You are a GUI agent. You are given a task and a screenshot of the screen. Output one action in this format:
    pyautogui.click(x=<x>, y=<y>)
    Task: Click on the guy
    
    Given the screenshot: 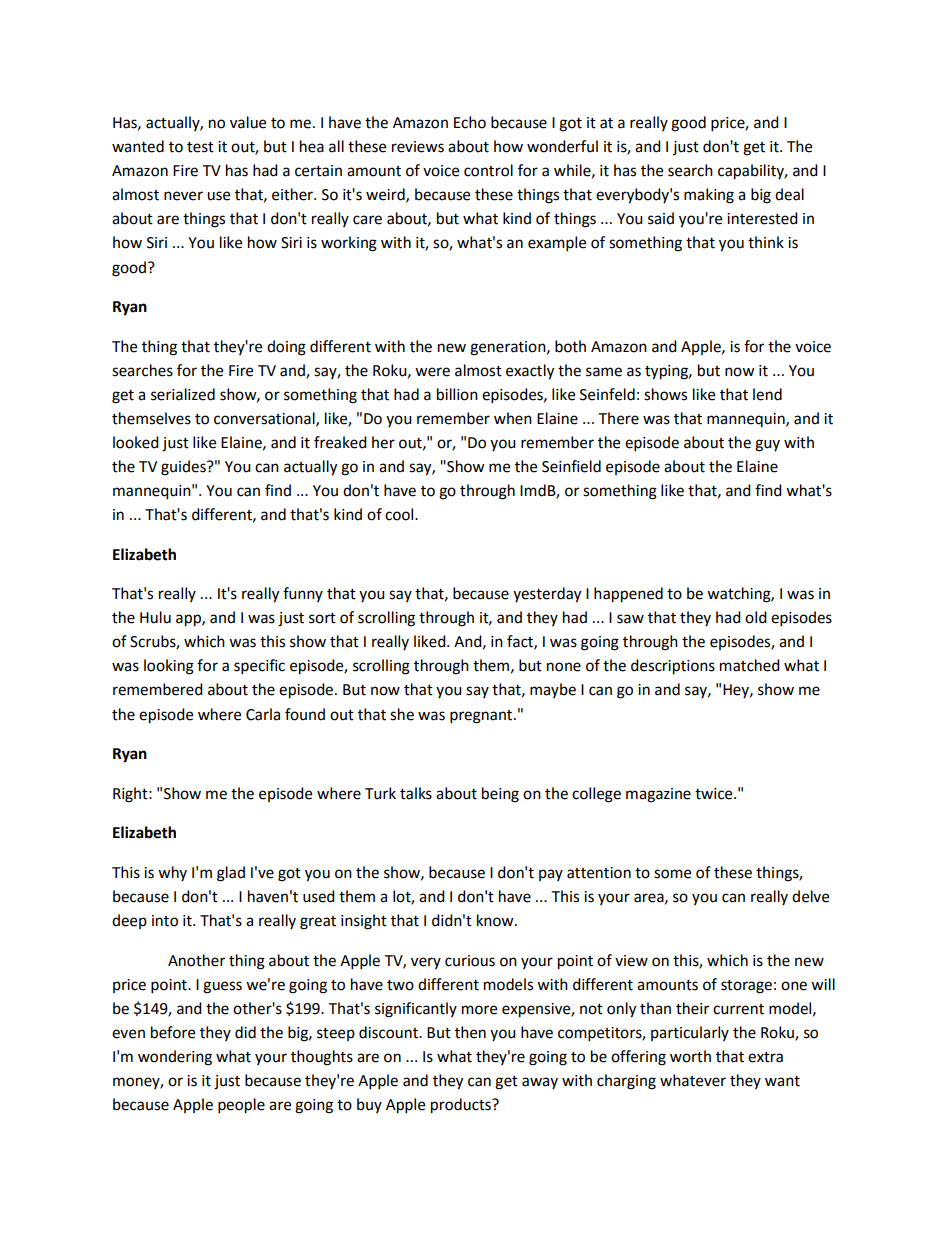 What is the action you would take?
    pyautogui.click(x=767, y=445)
